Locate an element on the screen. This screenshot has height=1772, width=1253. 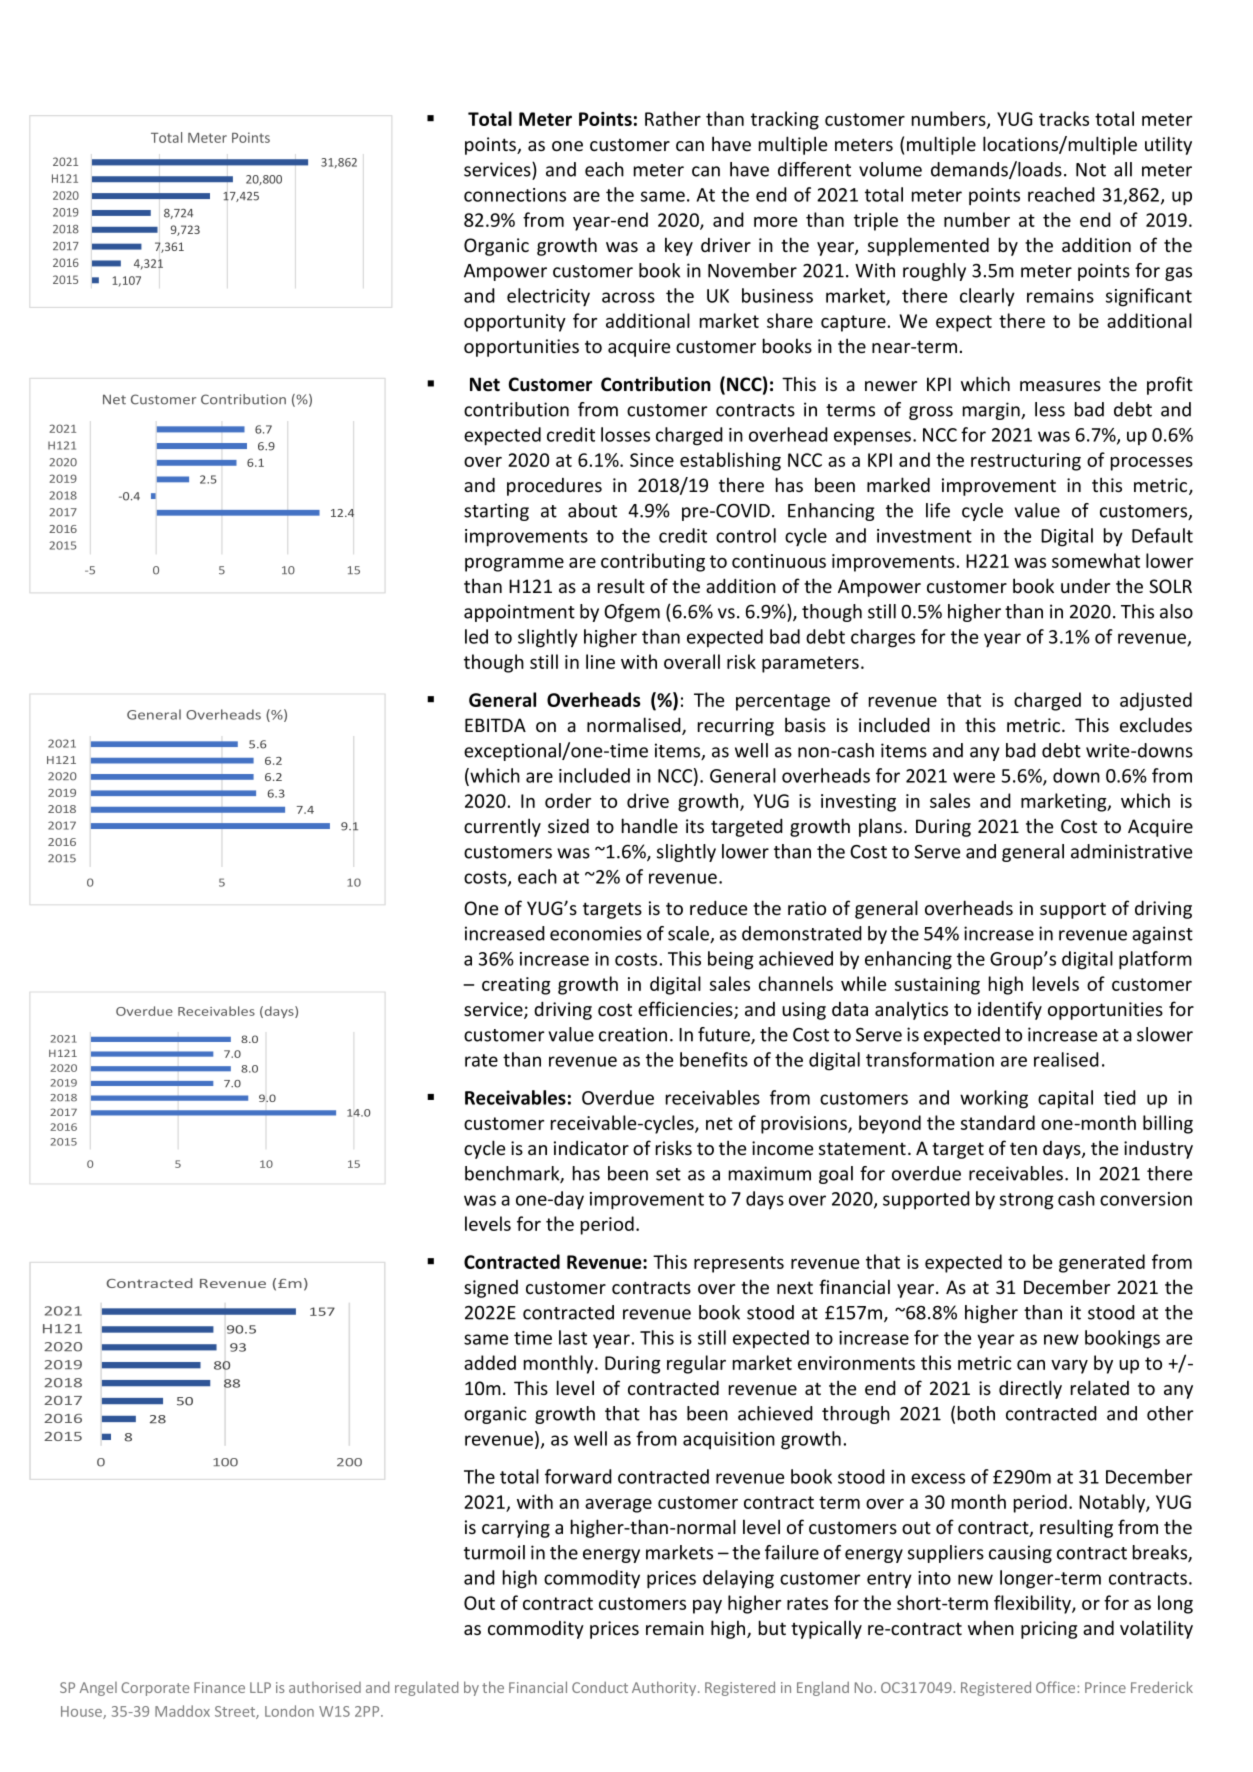
economies is located at coordinates (596, 933).
